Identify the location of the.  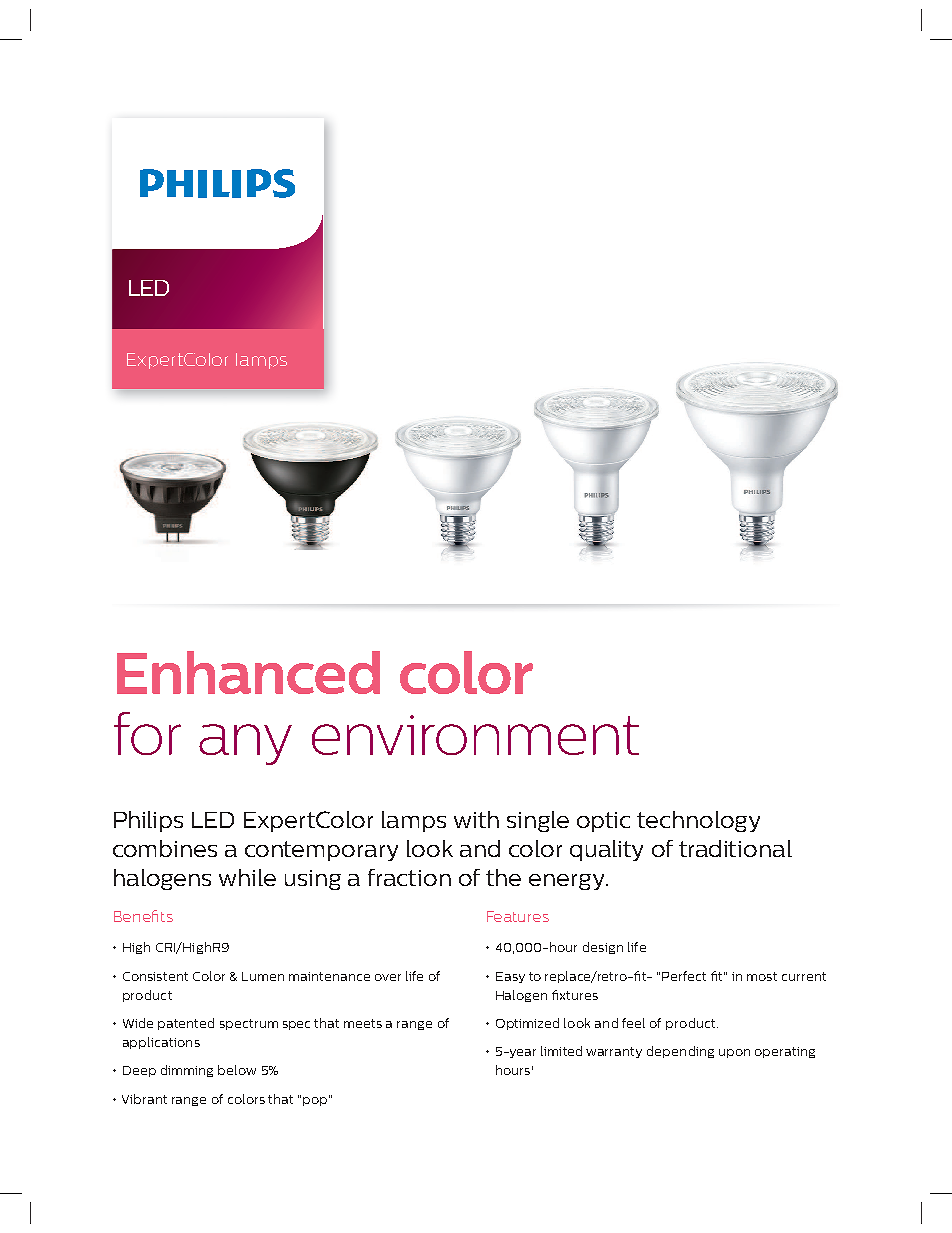
(503, 877).
